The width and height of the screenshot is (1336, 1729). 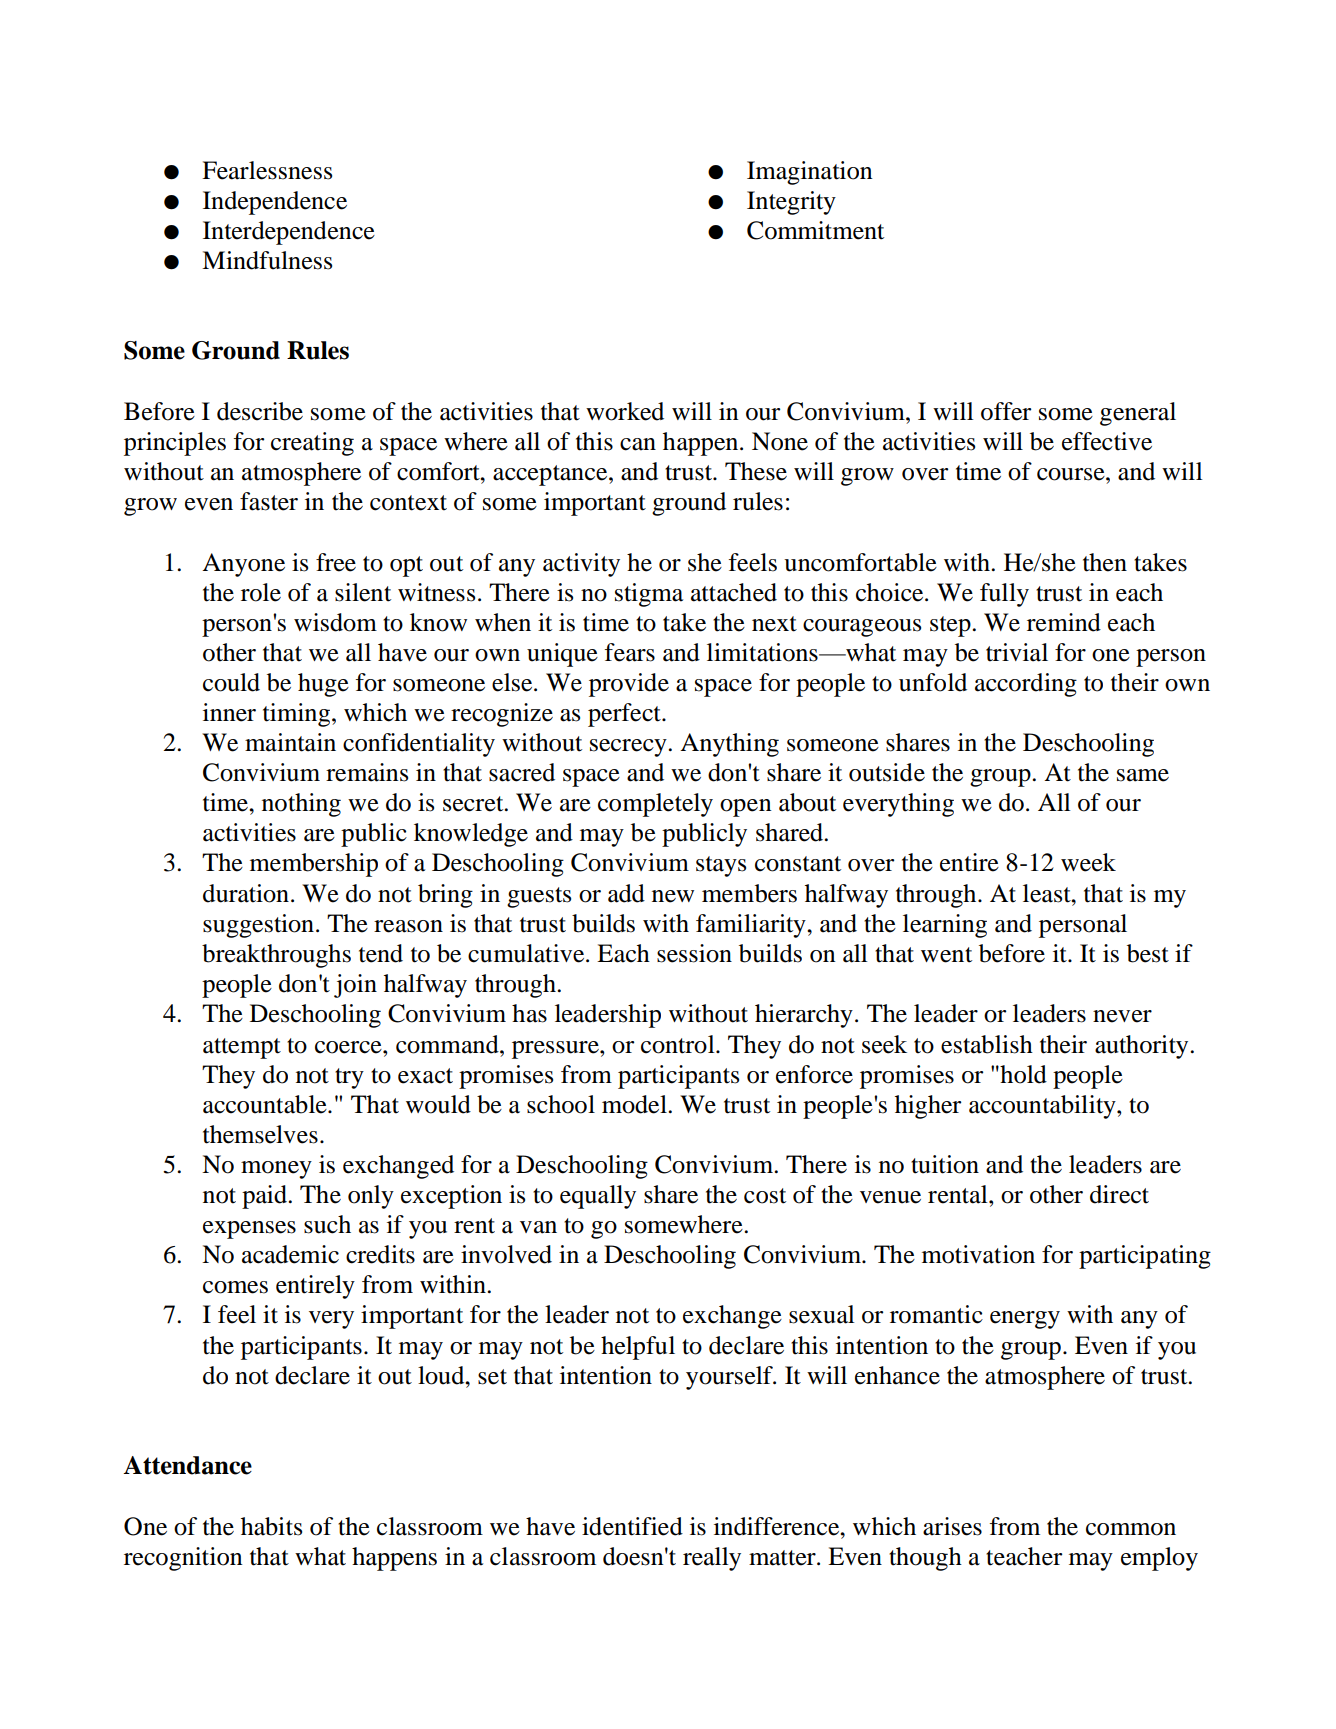 What do you see at coordinates (271, 1526) in the screenshot?
I see `habits` at bounding box center [271, 1526].
